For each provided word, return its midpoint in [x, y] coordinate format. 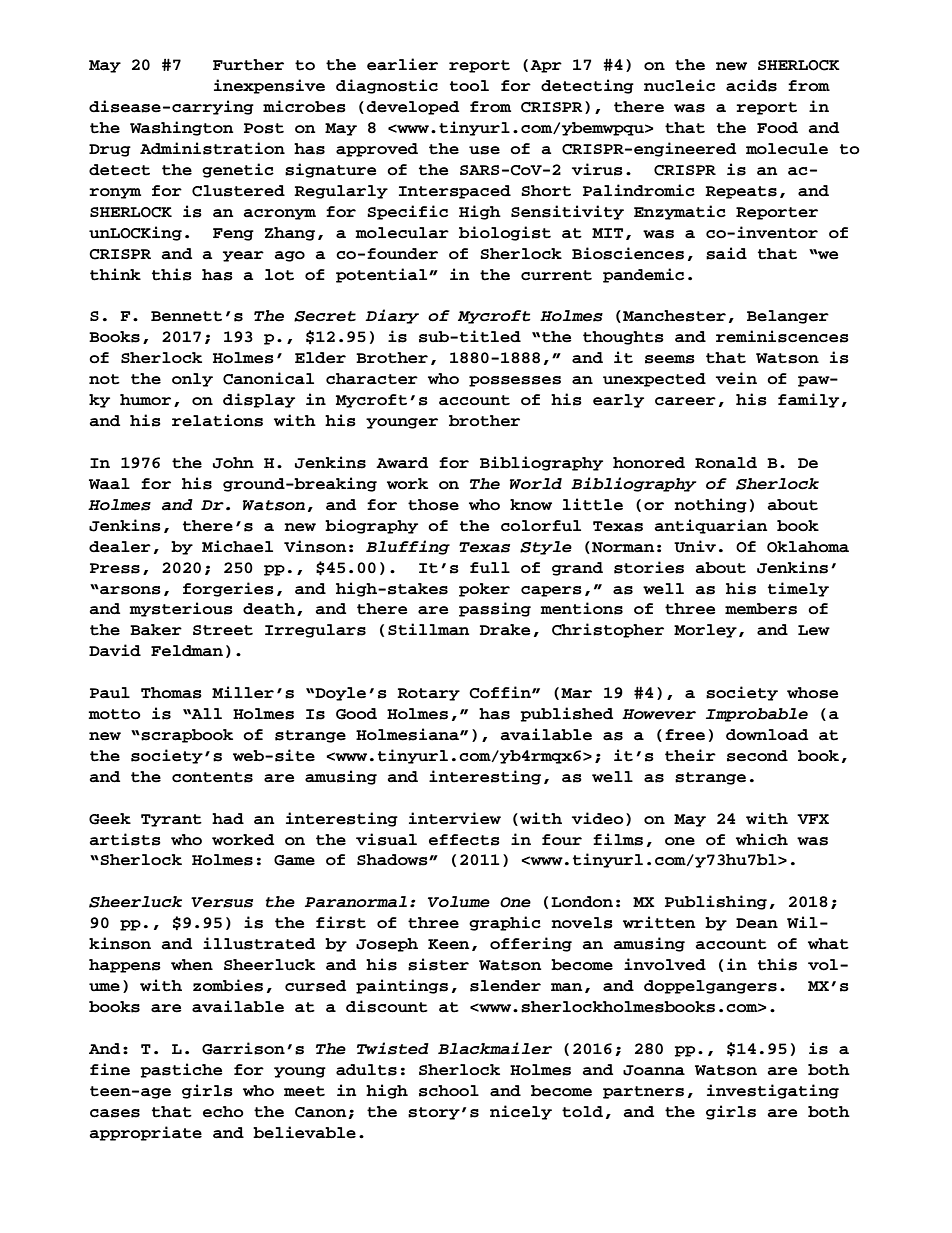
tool [469, 86]
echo [223, 1112]
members [761, 609]
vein [736, 378]
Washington [182, 128]
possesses [515, 381]
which [762, 839]
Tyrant [171, 820]
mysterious [181, 609]
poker [484, 590]
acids [751, 85]
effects [464, 840]
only [192, 380]
